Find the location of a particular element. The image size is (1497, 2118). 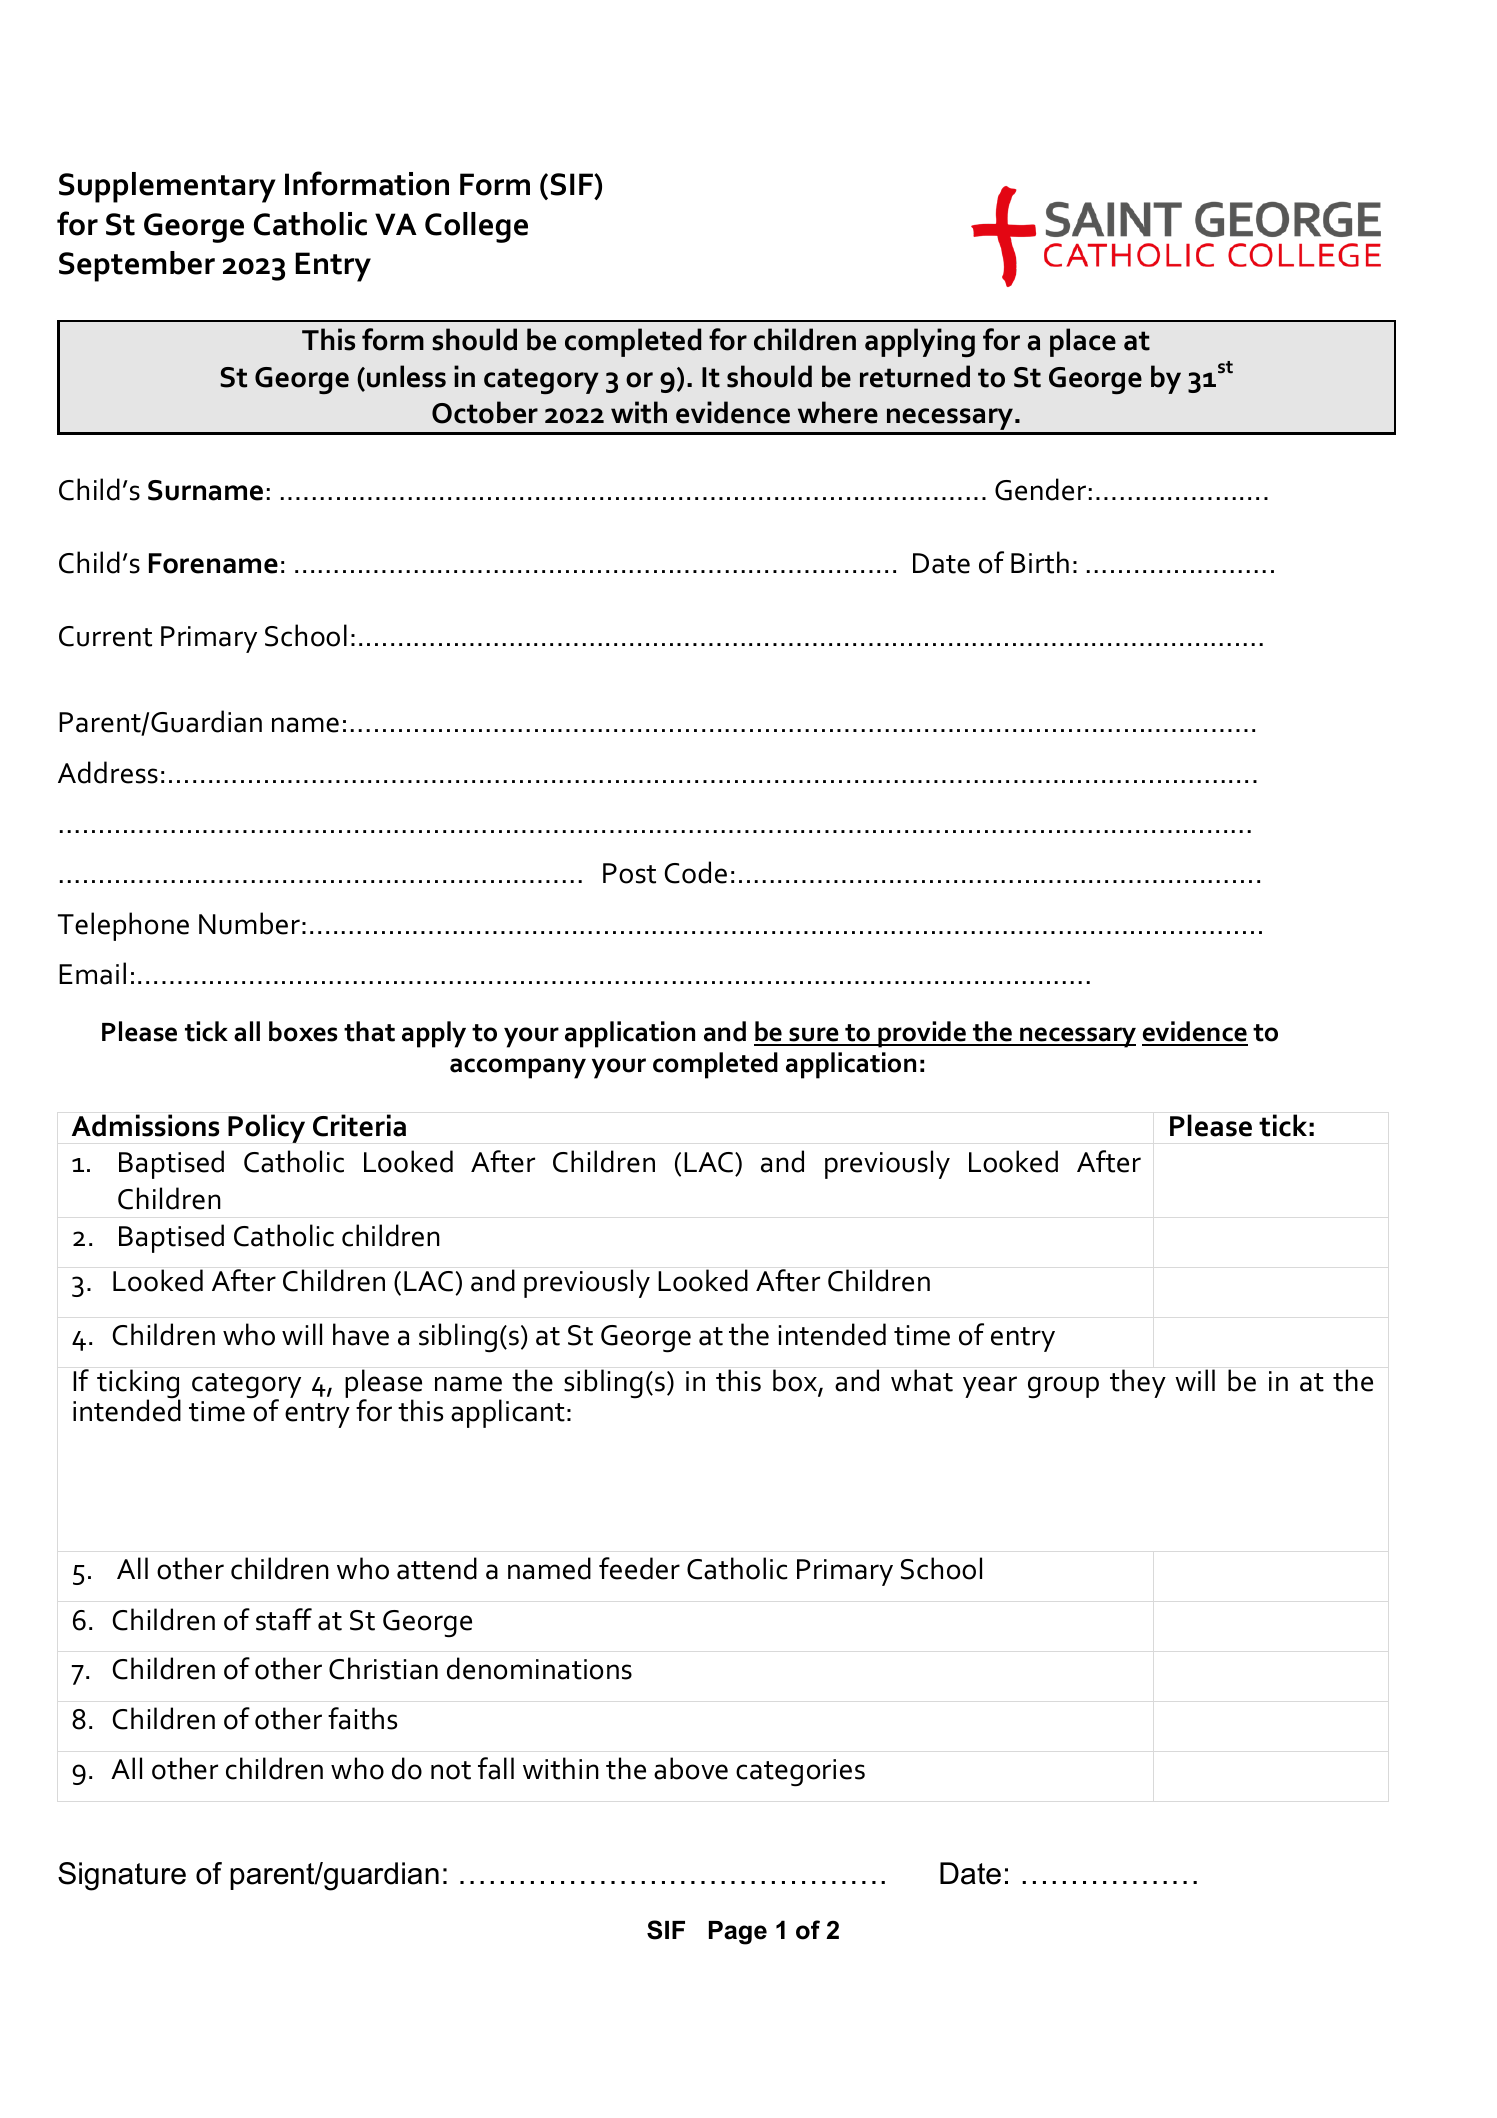

College is located at coordinates (476, 227).
